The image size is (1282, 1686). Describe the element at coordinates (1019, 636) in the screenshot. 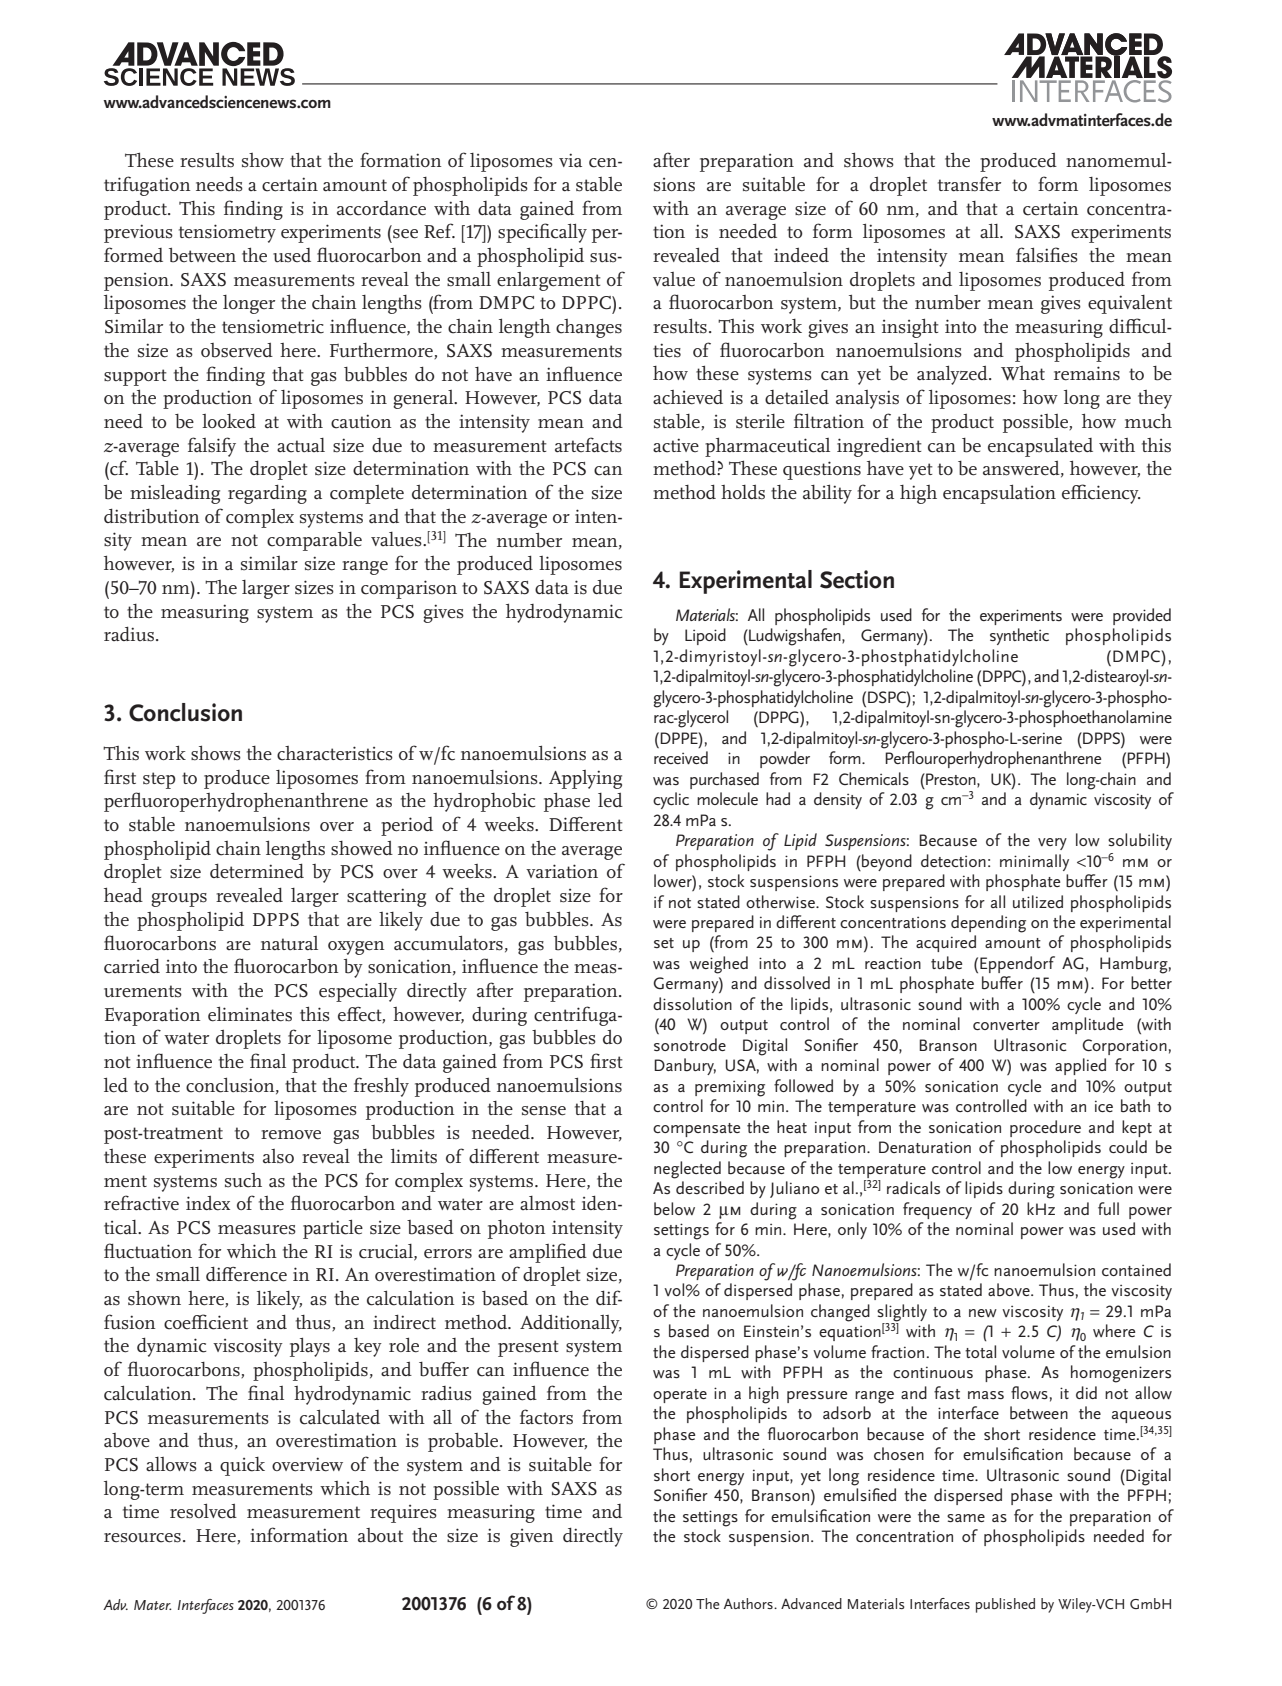

I see `synthetic` at that location.
